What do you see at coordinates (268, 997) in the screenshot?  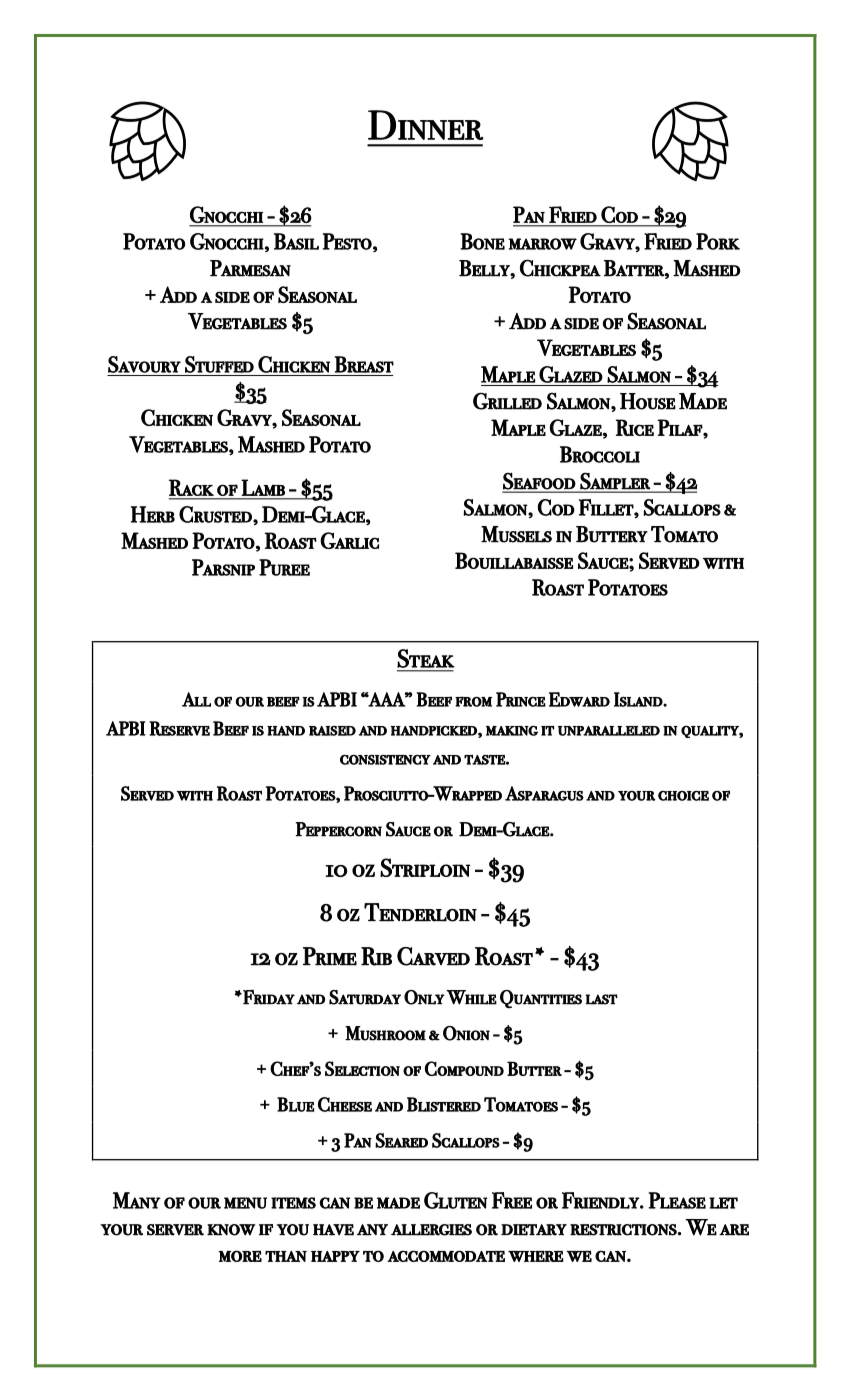 I see `Friday` at bounding box center [268, 997].
